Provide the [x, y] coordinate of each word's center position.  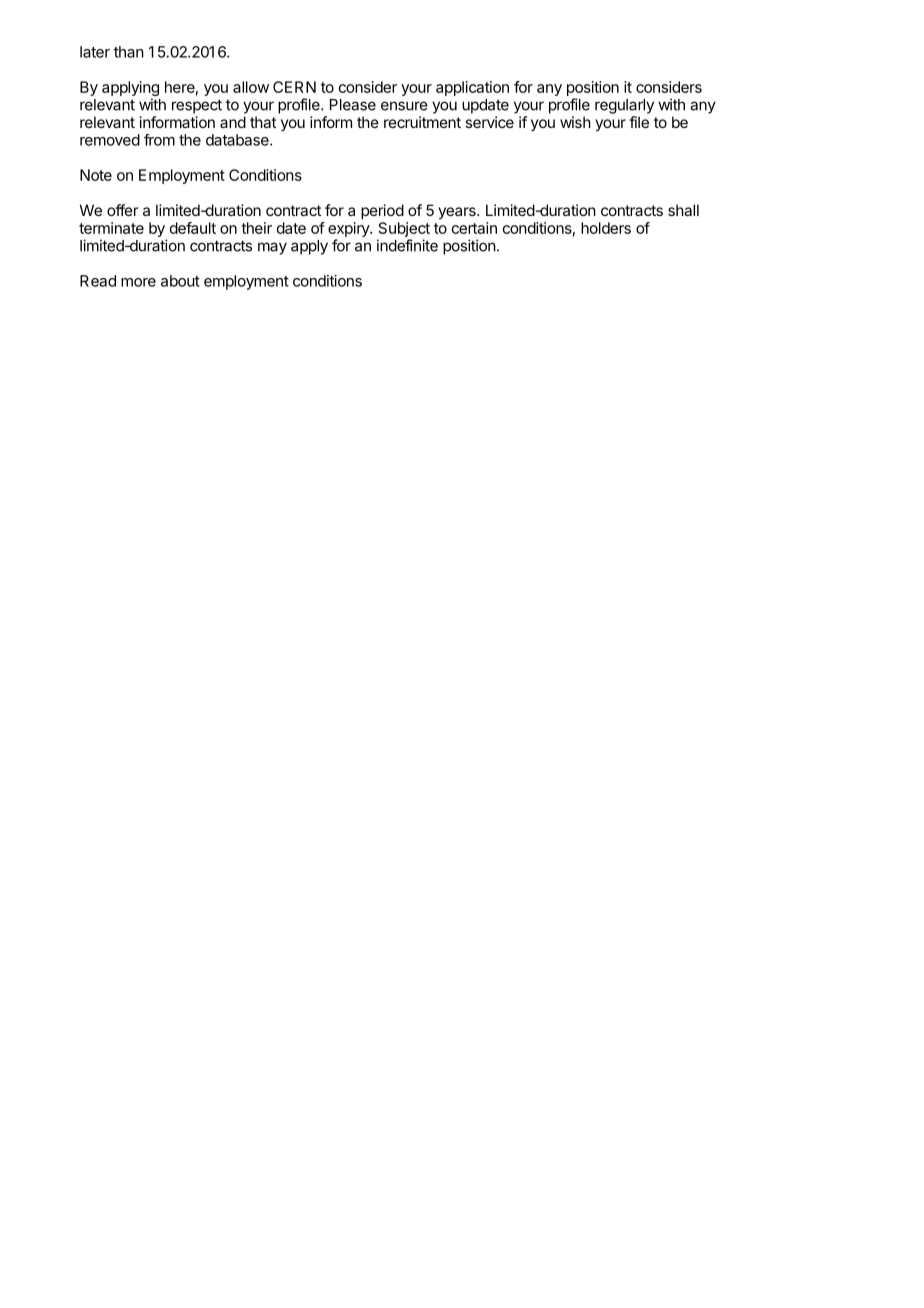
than [129, 52]
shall [683, 210]
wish [575, 122]
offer [123, 210]
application [472, 88]
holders [606, 228]
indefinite [407, 245]
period [382, 211]
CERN [294, 87]
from [159, 140]
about [180, 281]
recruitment [422, 122]
